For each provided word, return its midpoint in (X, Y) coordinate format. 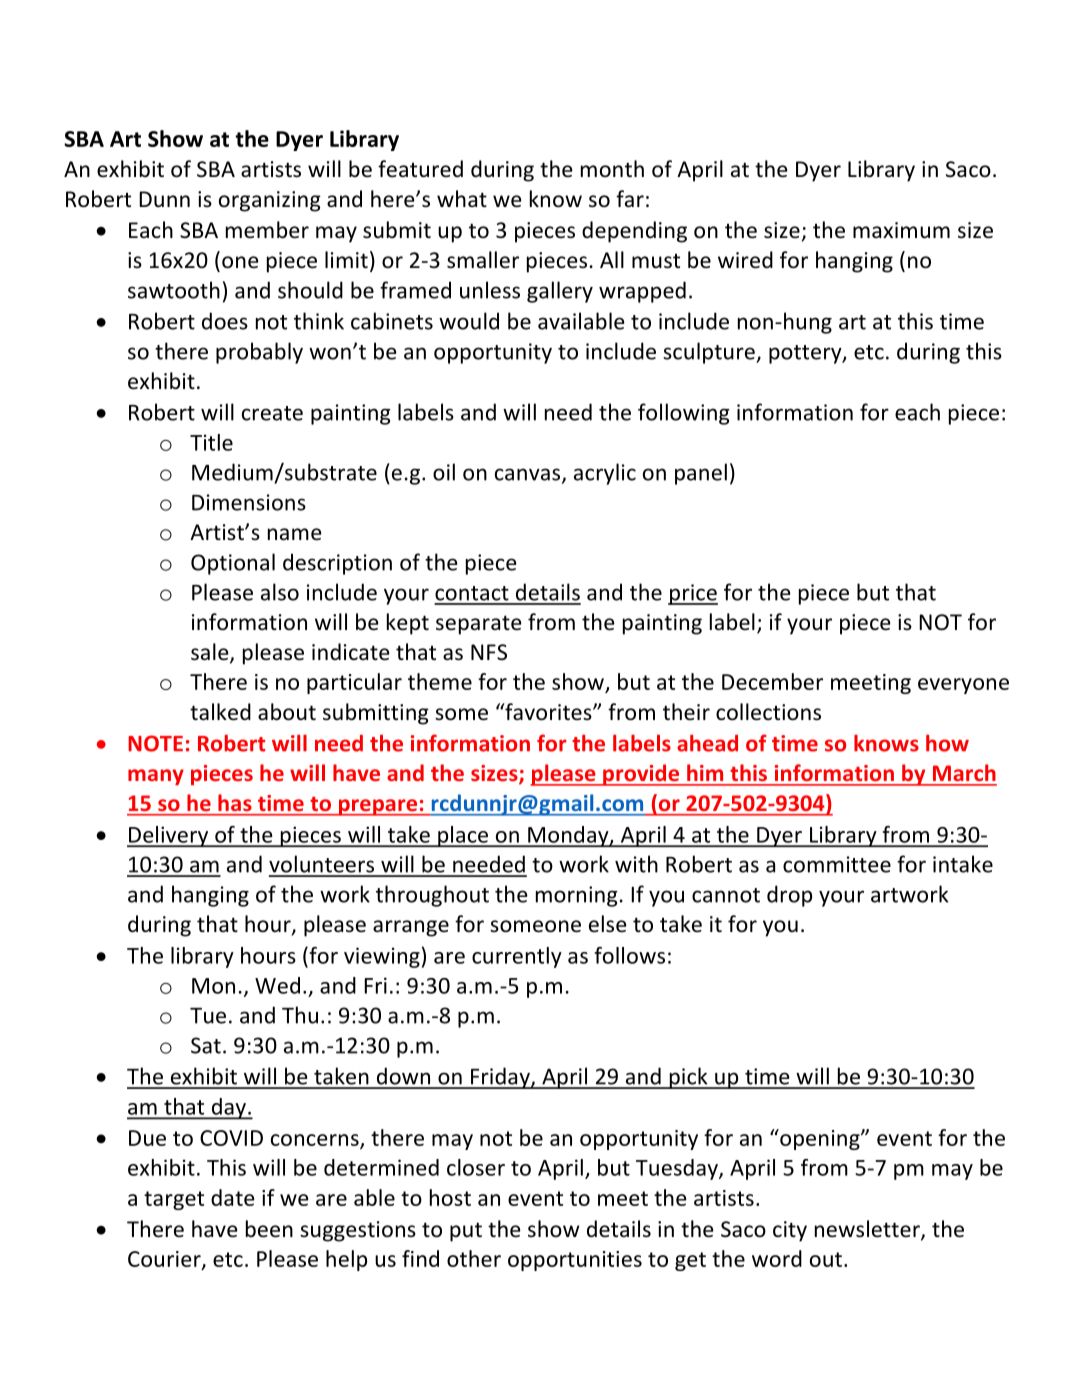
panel (701, 474)
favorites (548, 712)
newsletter (868, 1230)
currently (517, 957)
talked (220, 712)
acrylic (605, 474)
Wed (277, 985)
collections (768, 712)
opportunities (575, 1261)
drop (789, 896)
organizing (270, 201)
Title (211, 442)
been (269, 1229)
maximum (901, 230)
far (630, 198)
